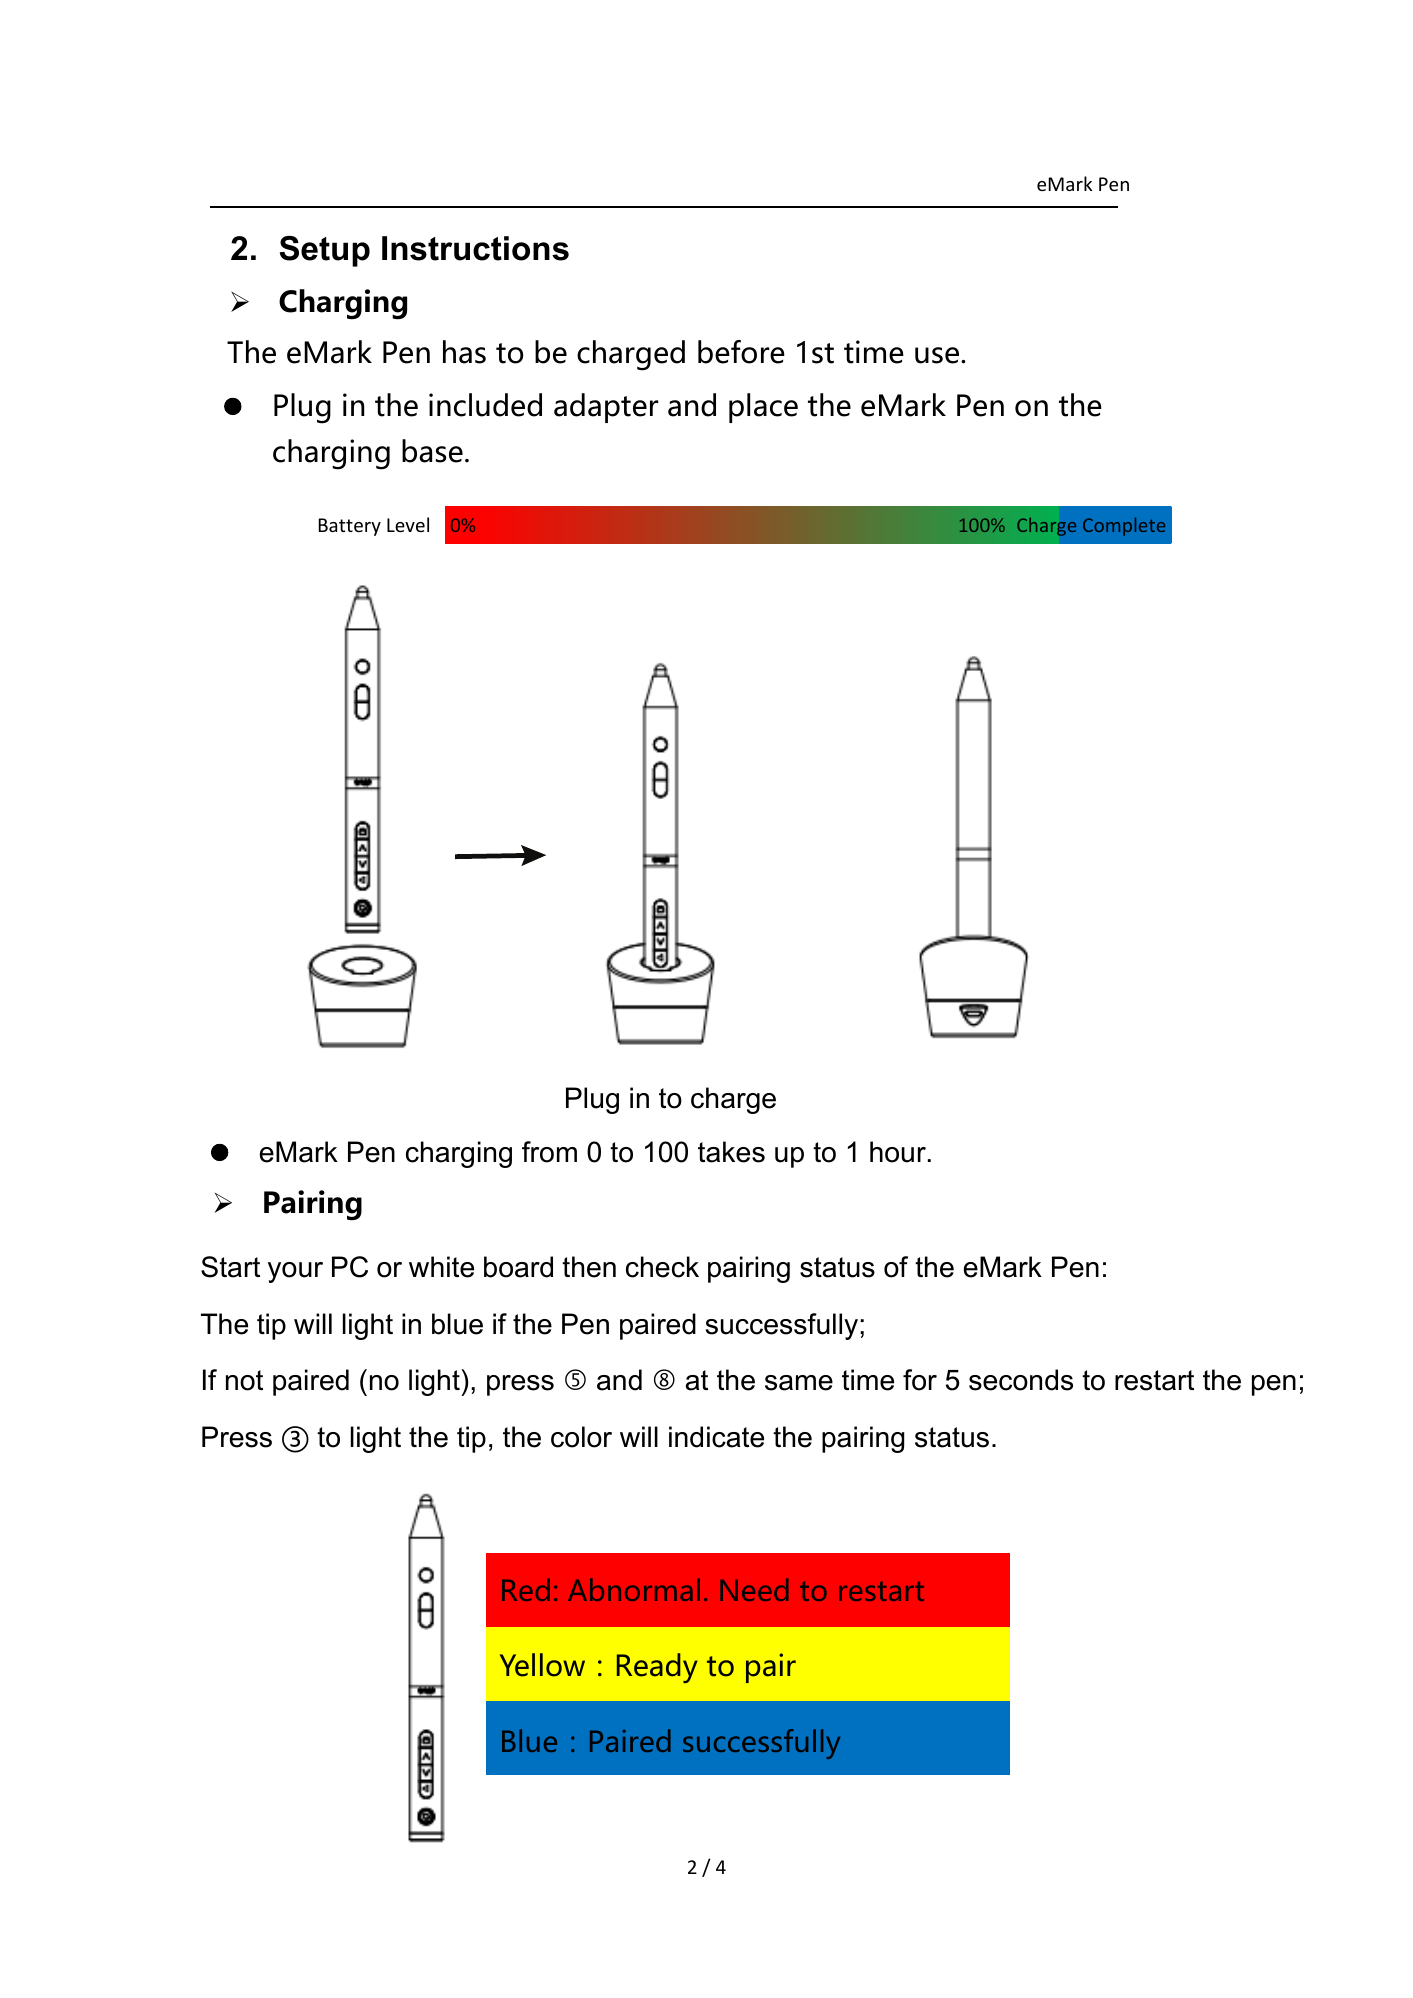 The width and height of the image is (1413, 1998). What do you see at coordinates (589, 1267) in the image?
I see `then` at bounding box center [589, 1267].
